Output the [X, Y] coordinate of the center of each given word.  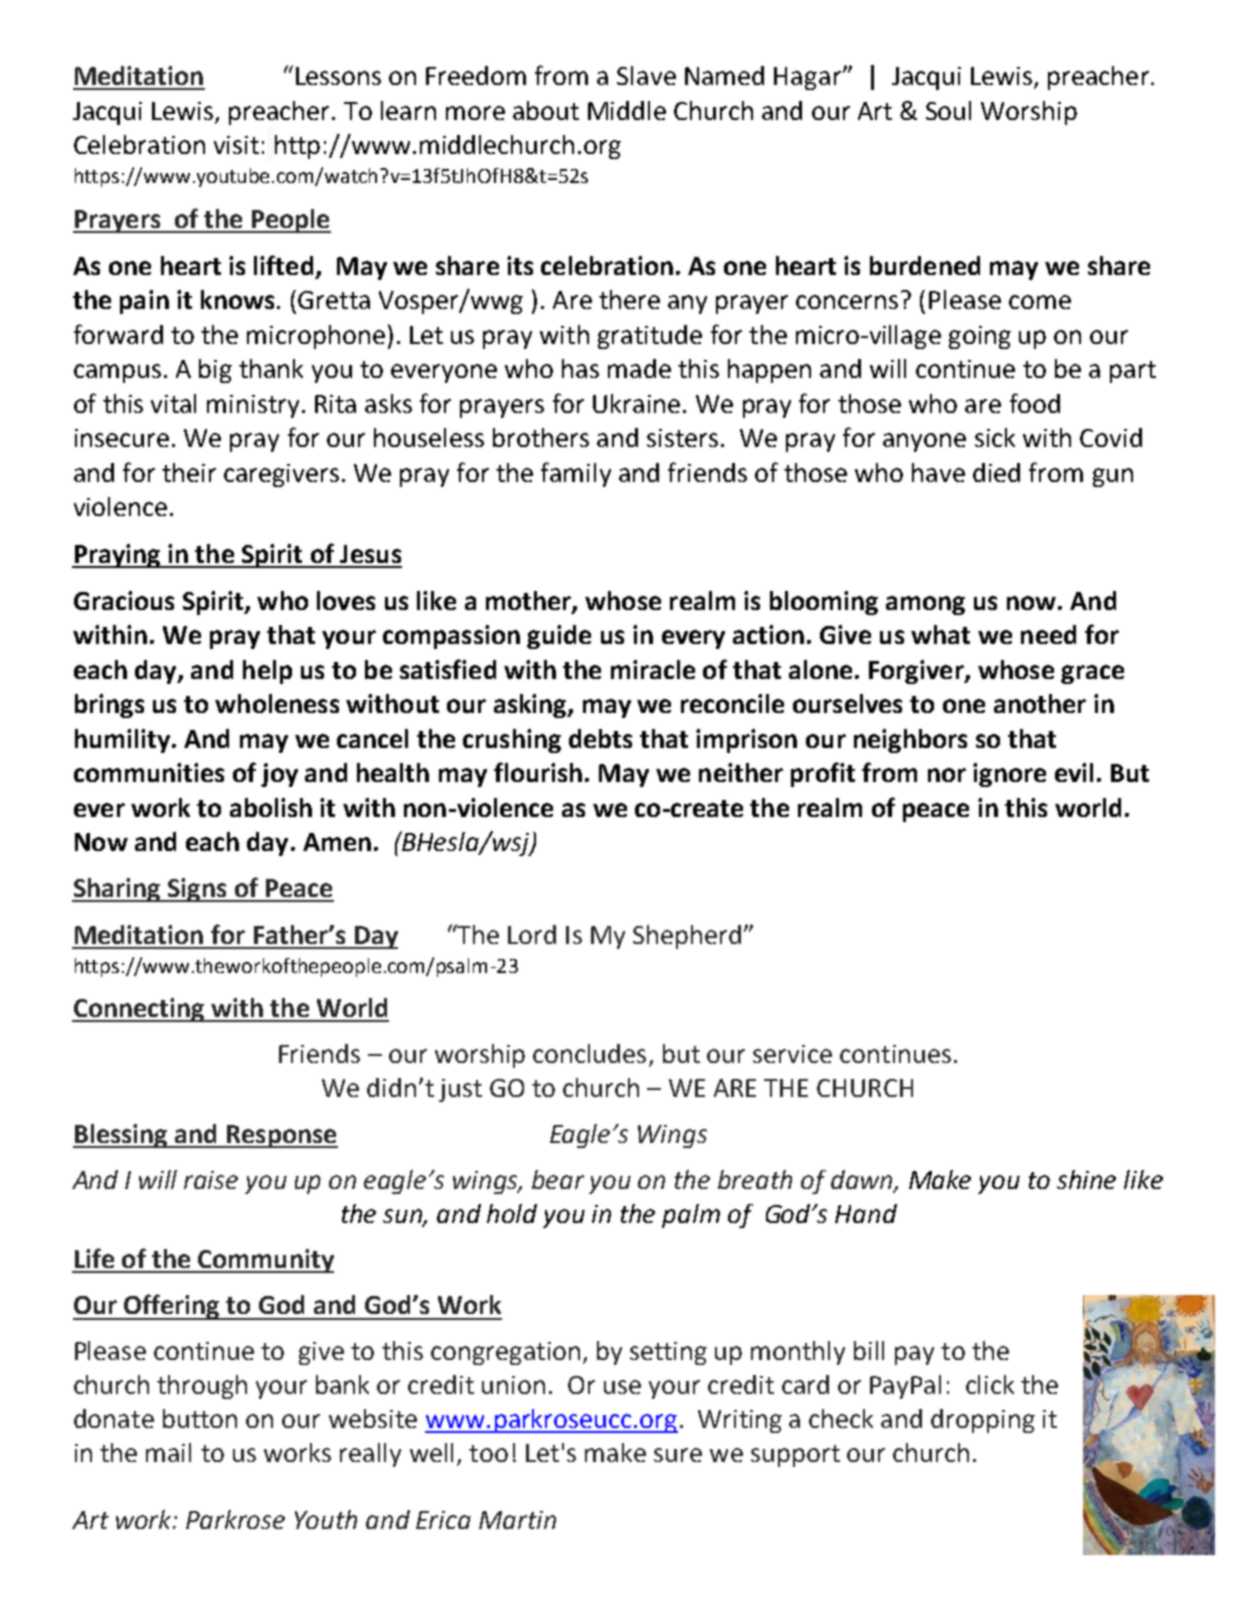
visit [236, 145]
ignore [1009, 775]
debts [600, 738]
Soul [948, 110]
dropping [983, 1421]
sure [678, 1455]
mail [168, 1452]
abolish [271, 807]
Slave [646, 75]
